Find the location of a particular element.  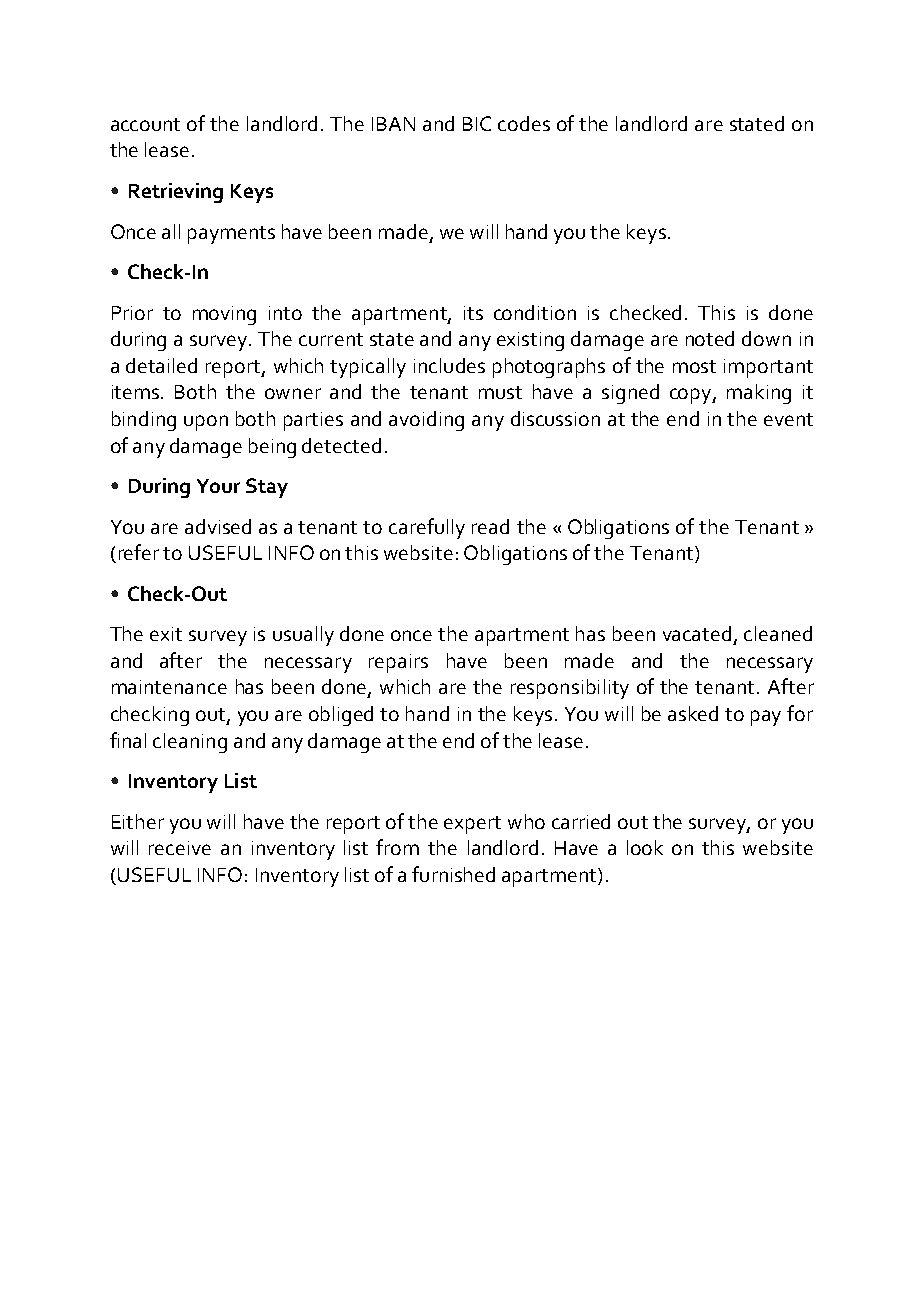

vacated is located at coordinates (697, 633).
